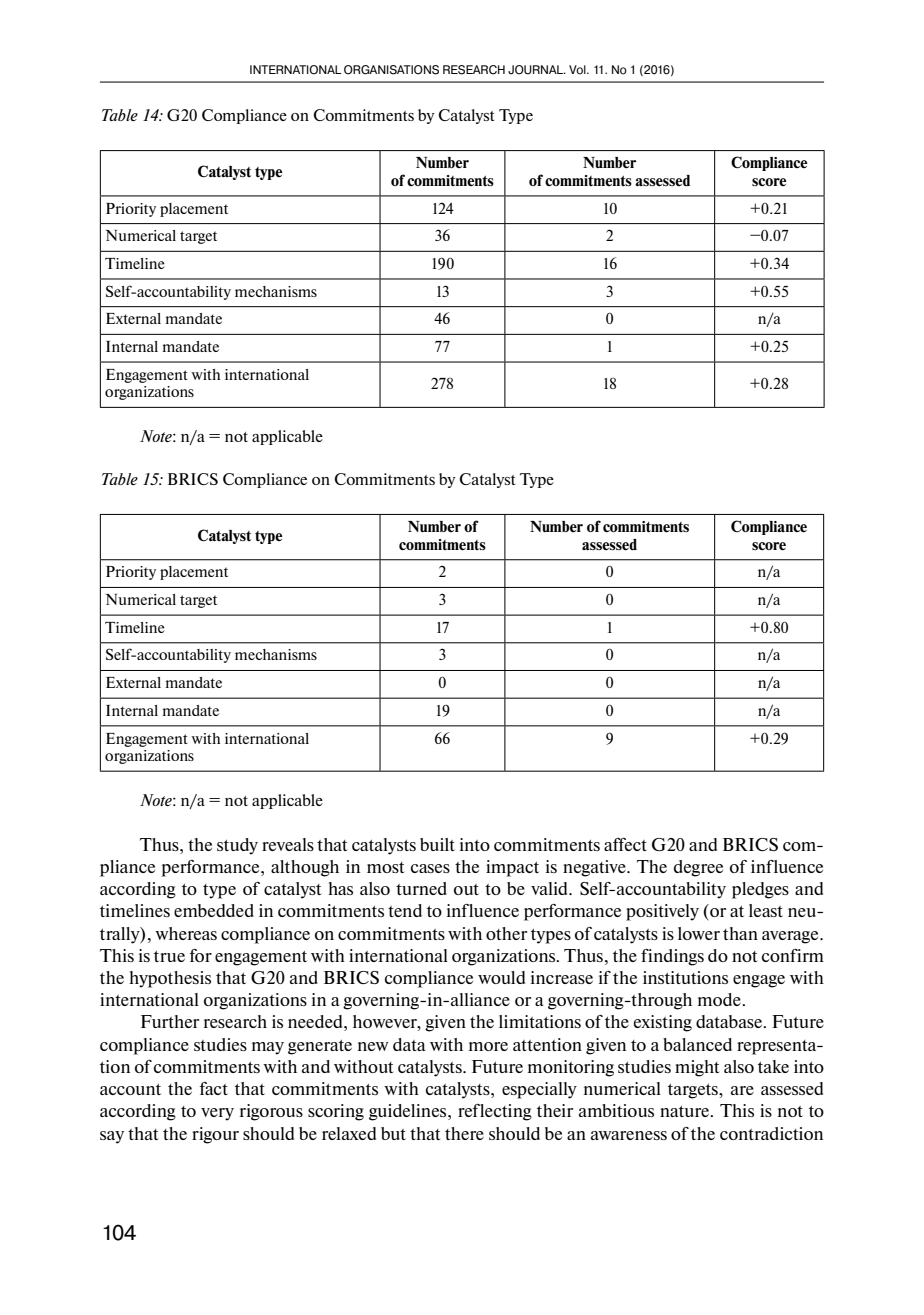 Image resolution: width=924 pixels, height=1315 pixels. I want to click on study, so click(237, 846).
